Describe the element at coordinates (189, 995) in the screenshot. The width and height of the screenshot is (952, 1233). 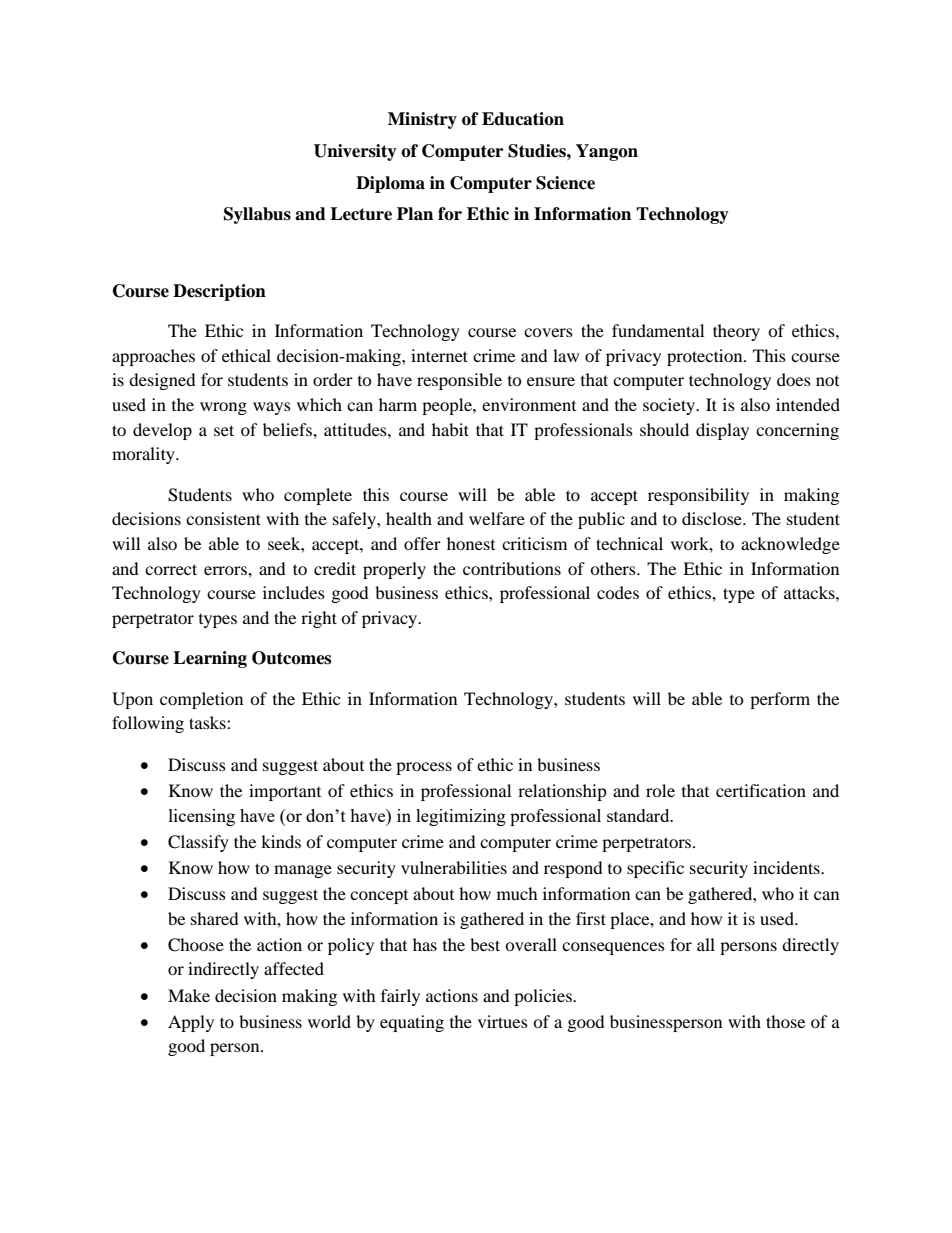
I see `Make` at that location.
